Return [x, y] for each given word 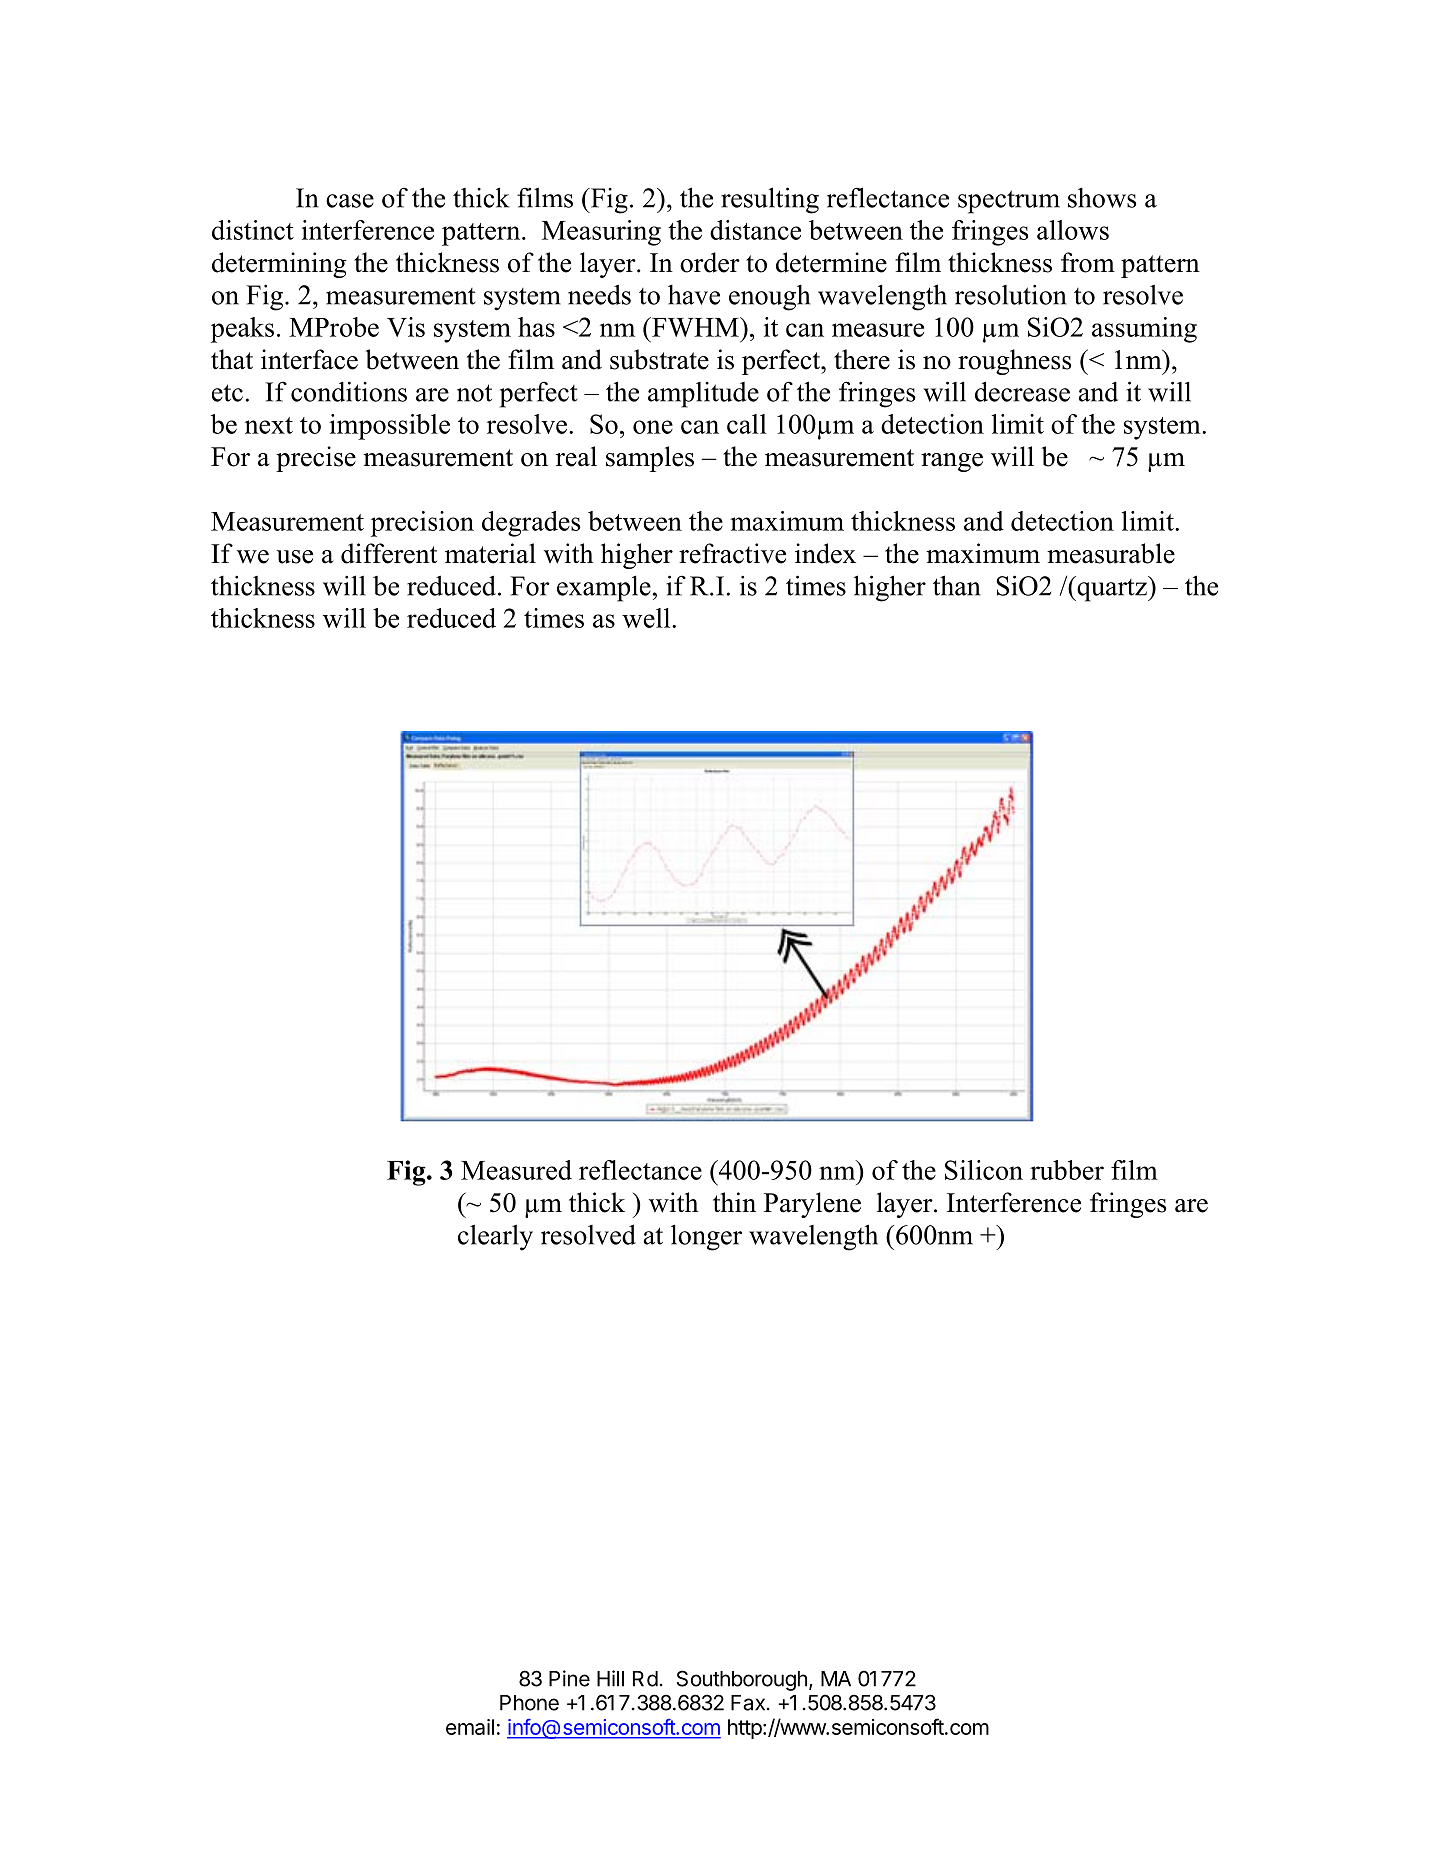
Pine [569, 1678]
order [710, 262]
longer [706, 1237]
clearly [495, 1237]
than [956, 585]
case [350, 201]
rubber [1067, 1170]
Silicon [984, 1170]
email [470, 1727]
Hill [610, 1678]
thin [734, 1202]
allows [1073, 230]
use [294, 557]
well [647, 618]
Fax [748, 1703]
